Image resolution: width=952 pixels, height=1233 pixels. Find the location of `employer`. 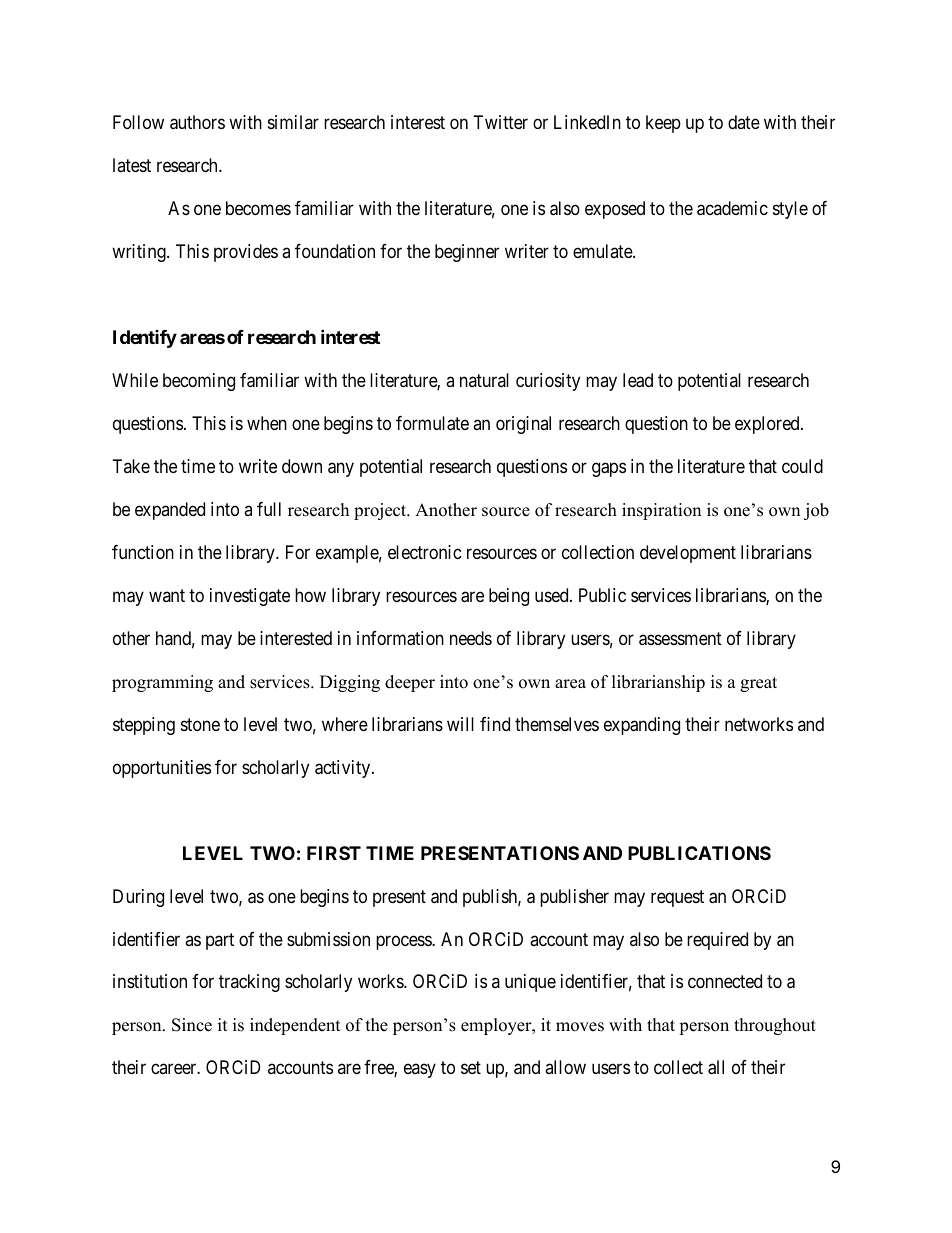

employer is located at coordinates (497, 1026).
